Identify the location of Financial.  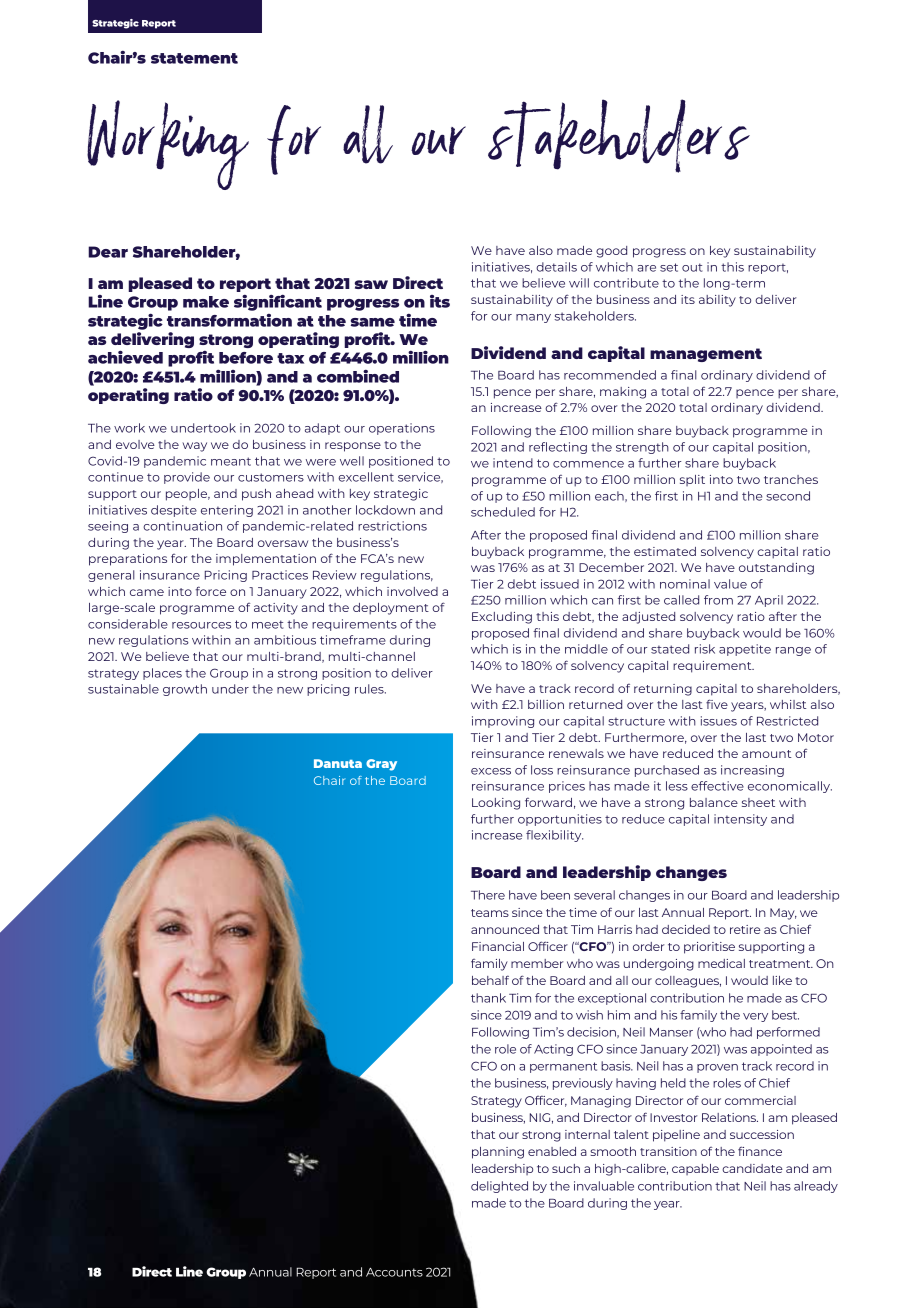
(498, 946).
